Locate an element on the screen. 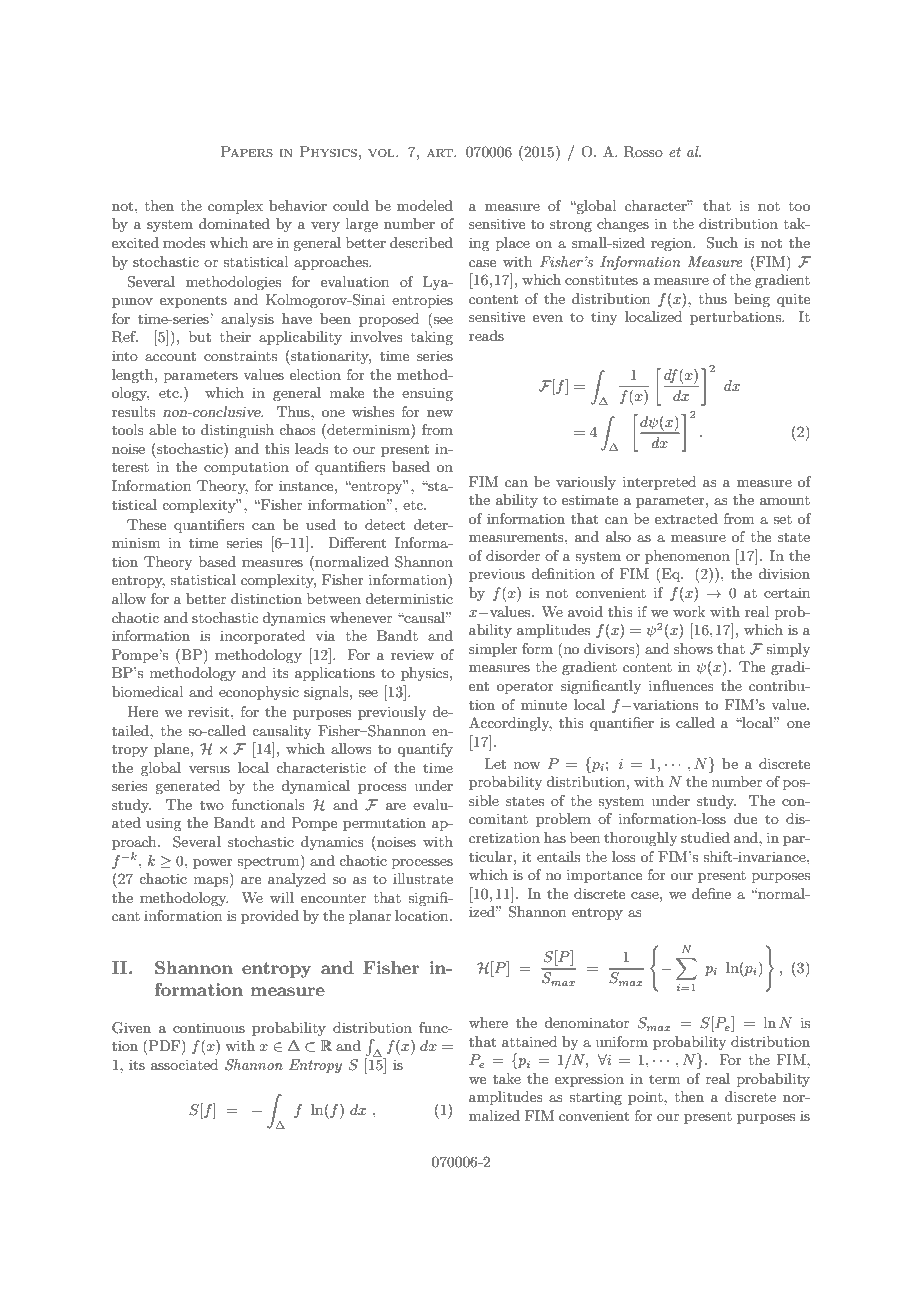 The image size is (924, 1308). biomedical is located at coordinates (147, 691).
